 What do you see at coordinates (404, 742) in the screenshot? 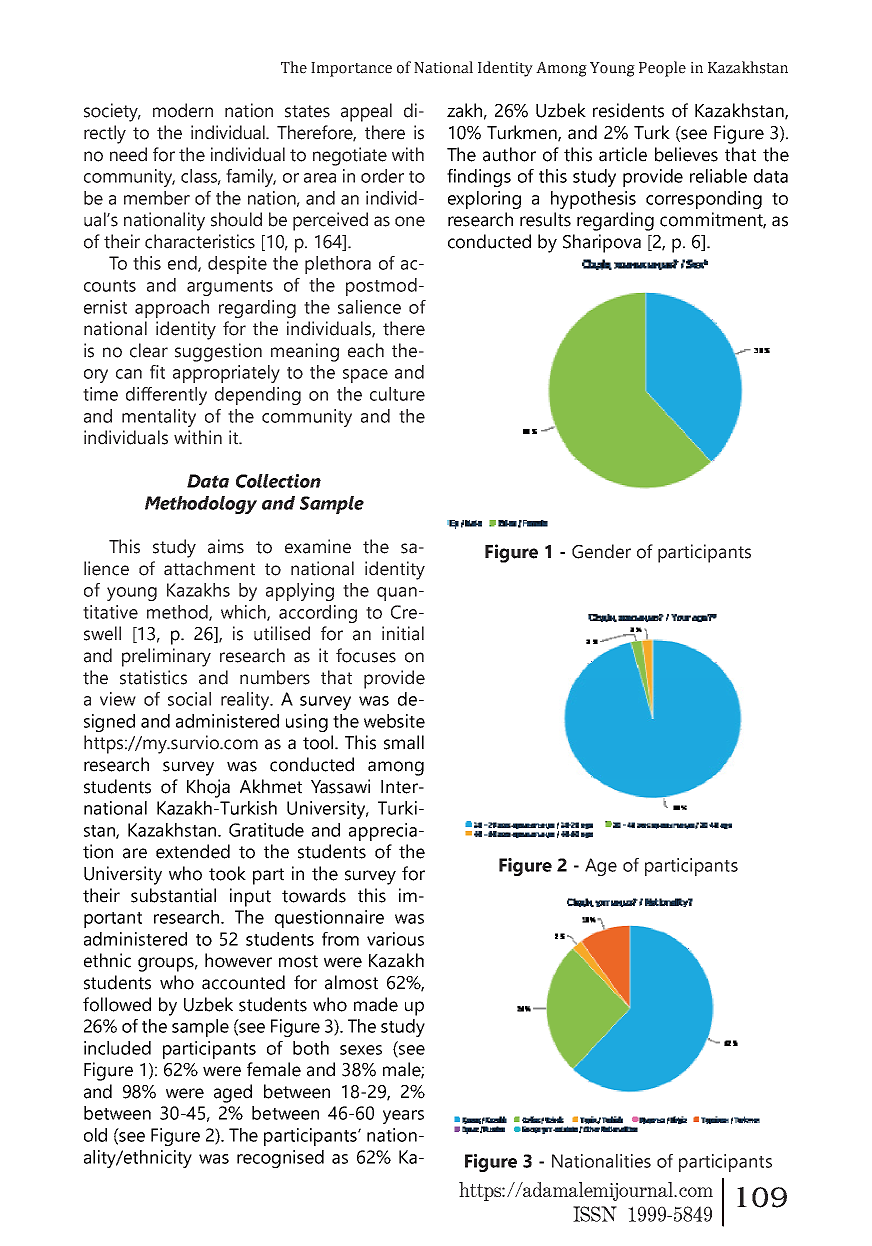
I see `small` at bounding box center [404, 742].
